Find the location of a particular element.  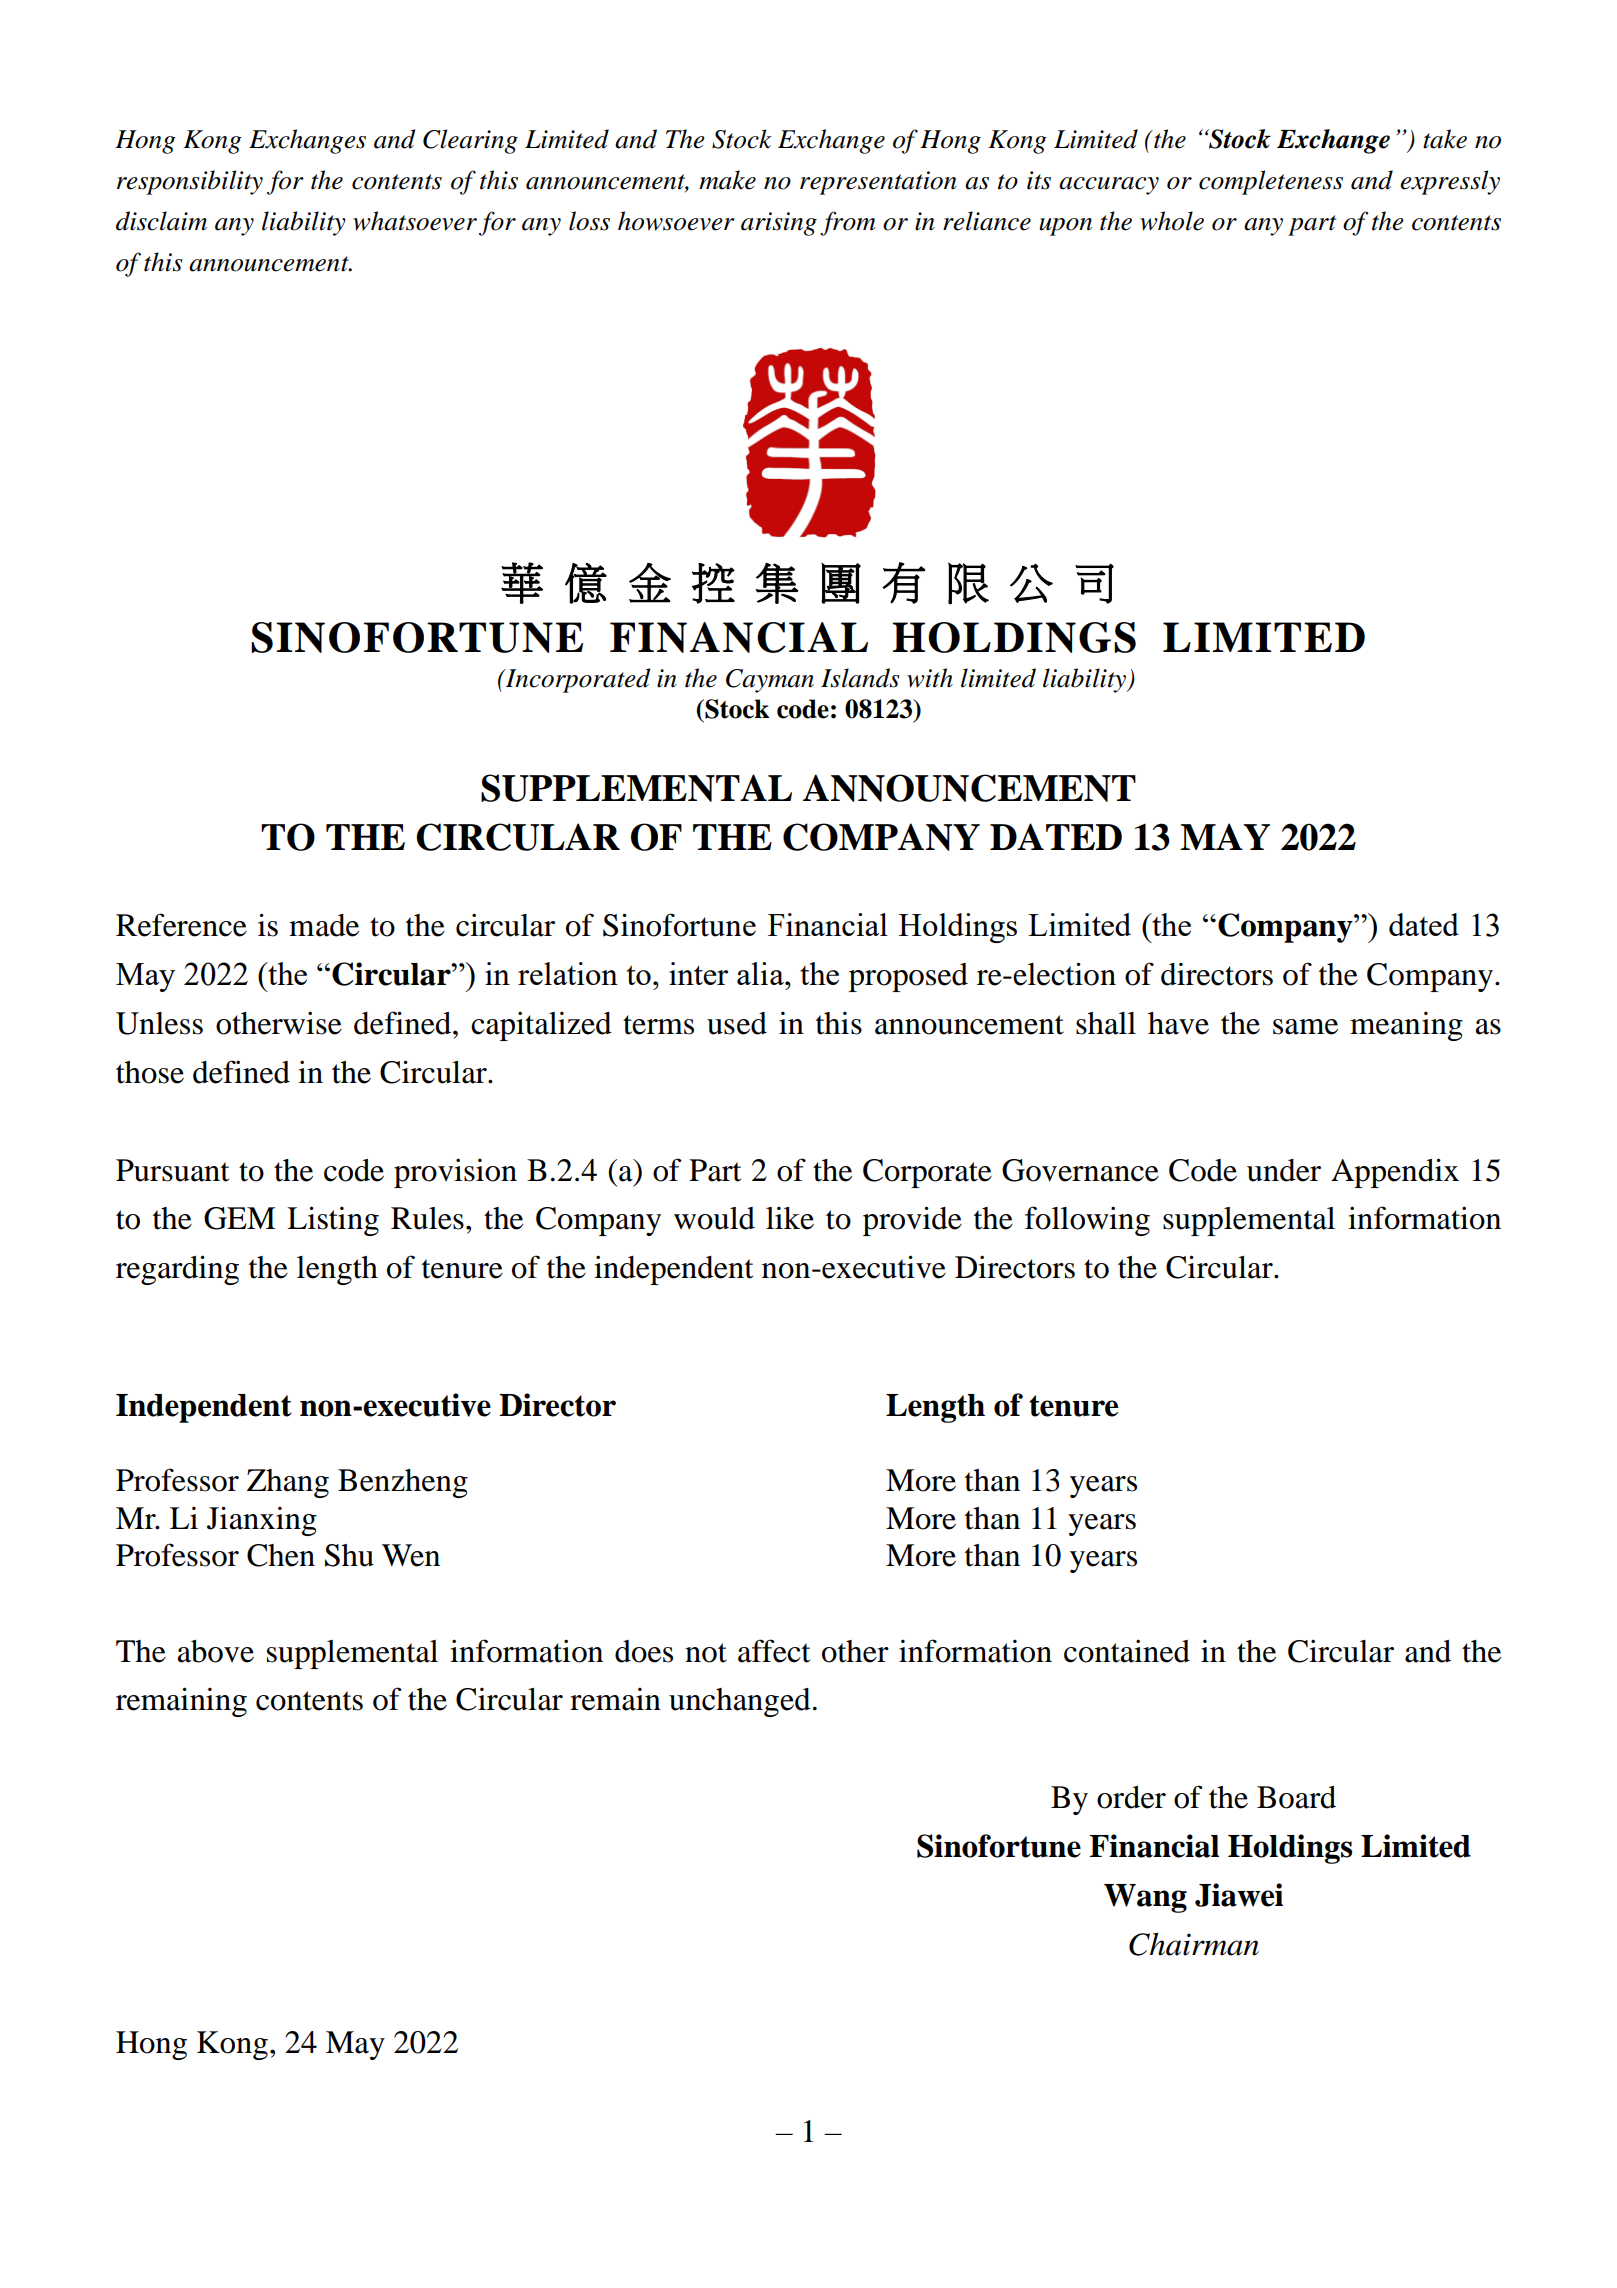

contained is located at coordinates (1127, 1651).
